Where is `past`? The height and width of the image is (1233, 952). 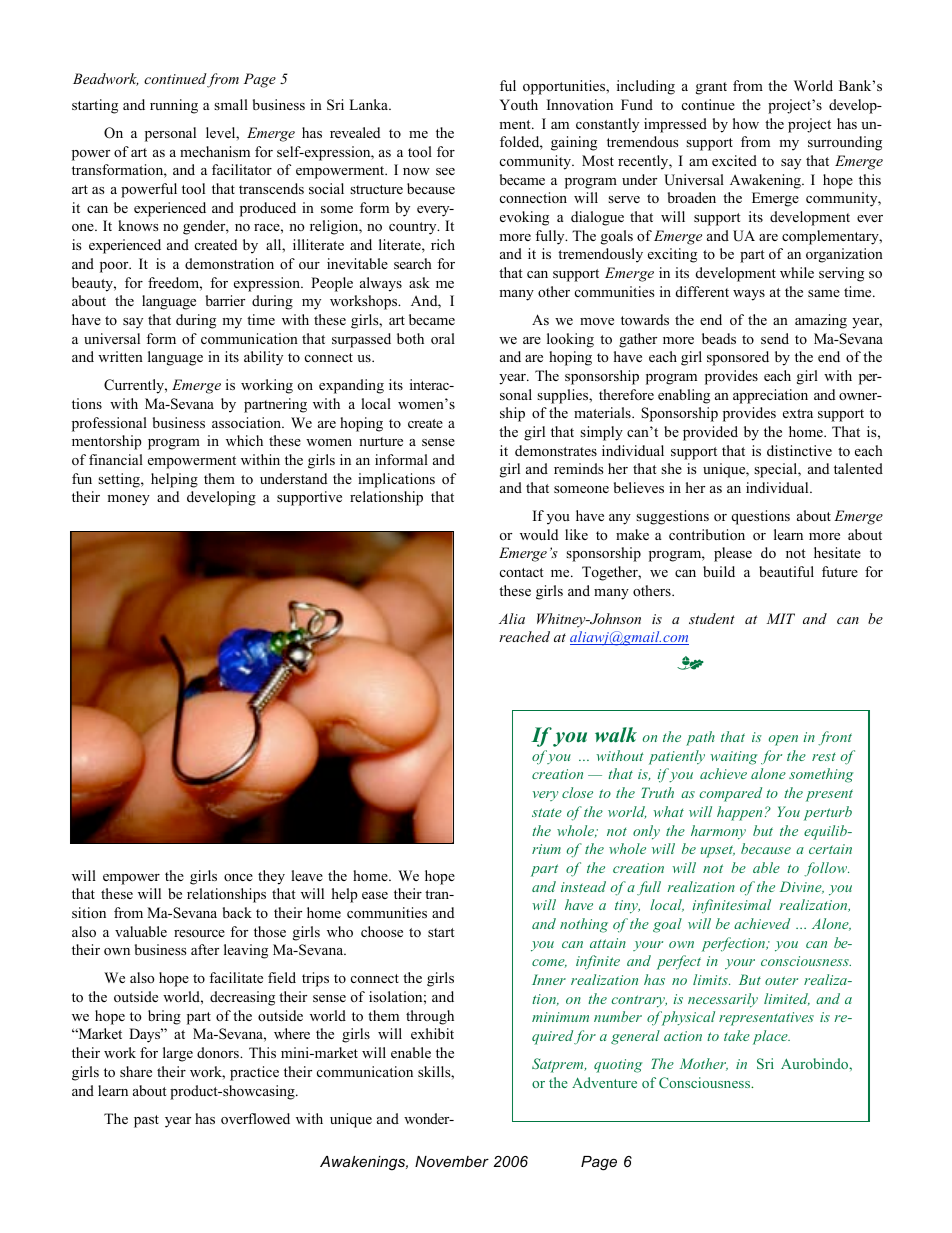 past is located at coordinates (146, 1121).
